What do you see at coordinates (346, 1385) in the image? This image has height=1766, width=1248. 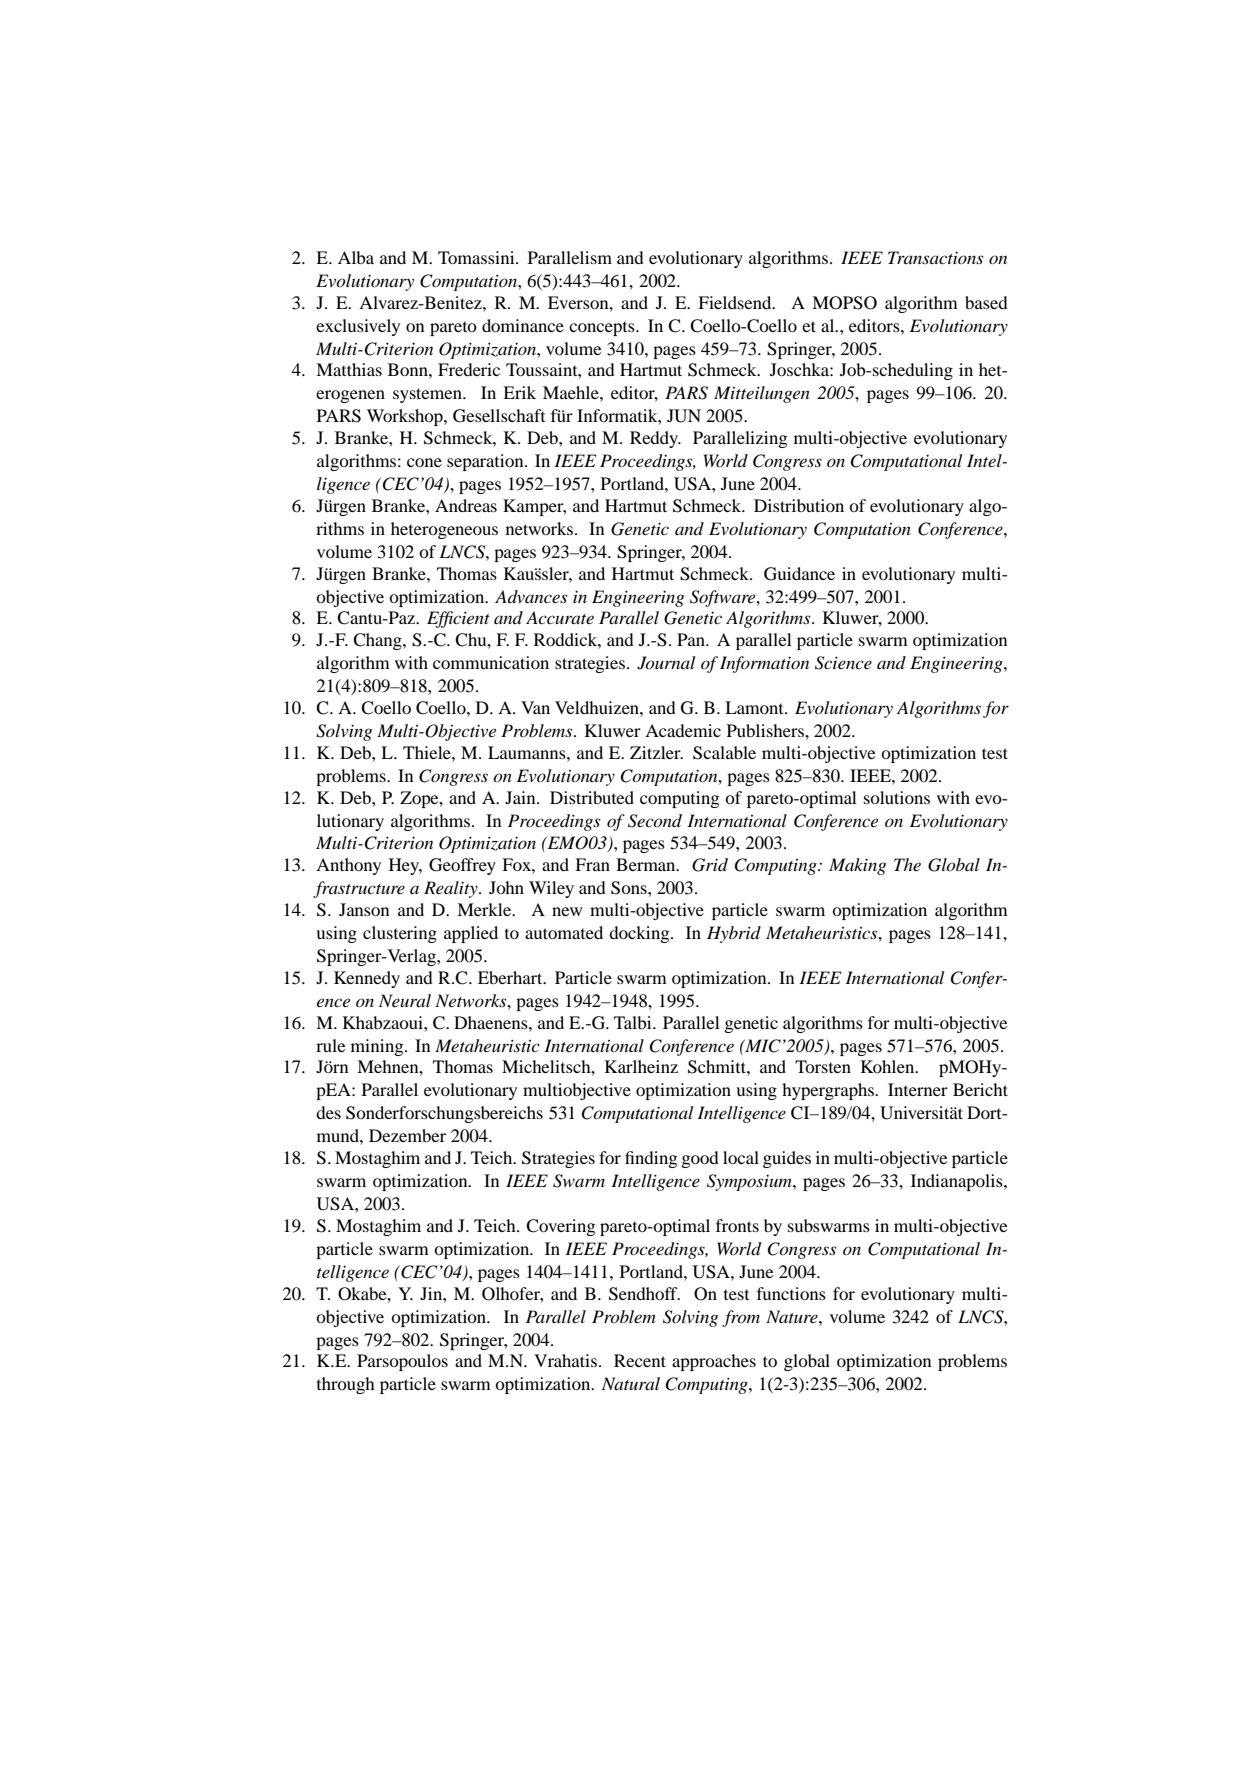 I see `through` at bounding box center [346, 1385].
